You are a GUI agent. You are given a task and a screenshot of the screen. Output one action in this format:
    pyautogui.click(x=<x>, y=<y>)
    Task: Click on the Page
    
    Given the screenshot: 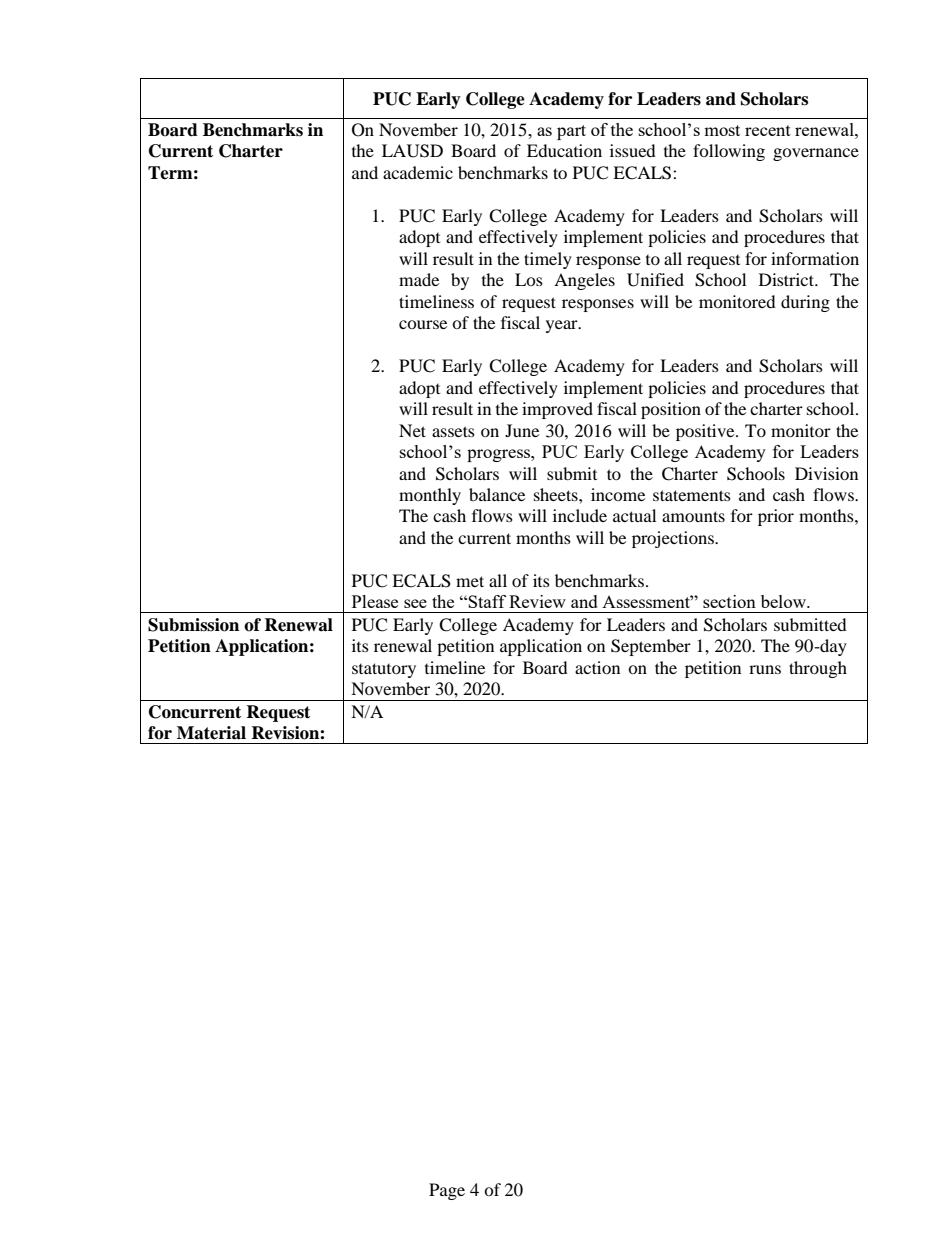 What is the action you would take?
    pyautogui.click(x=447, y=1191)
